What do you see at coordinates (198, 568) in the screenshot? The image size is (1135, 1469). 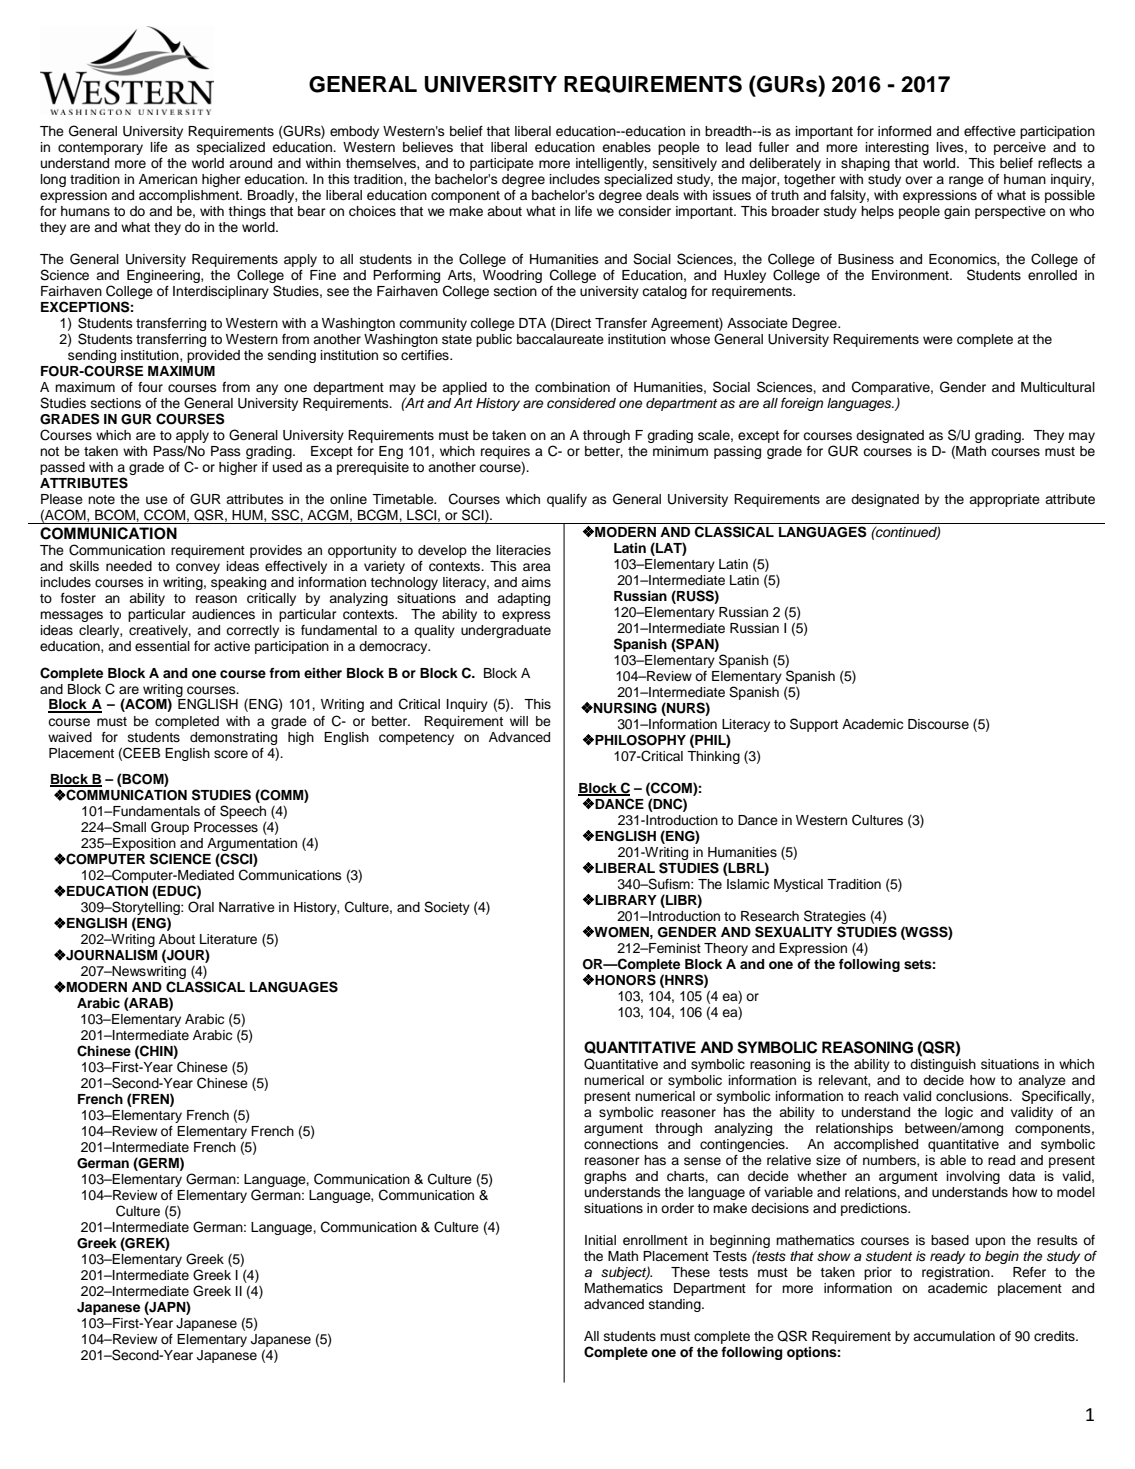 I see `convey` at bounding box center [198, 568].
